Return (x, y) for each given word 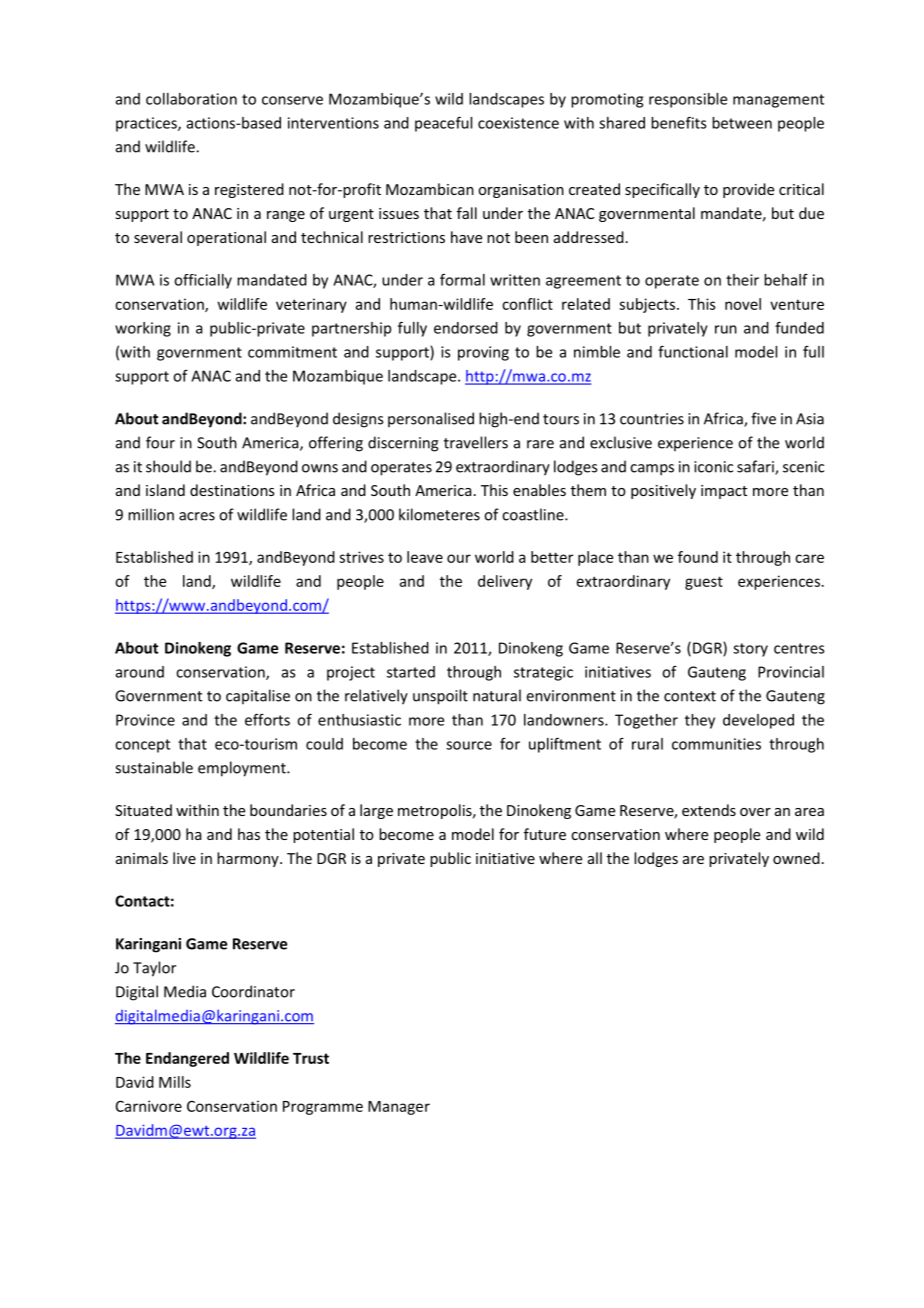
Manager (399, 1108)
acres (197, 516)
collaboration (191, 99)
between (742, 123)
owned (796, 858)
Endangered (187, 1059)
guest (704, 583)
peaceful (443, 124)
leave (425, 557)
